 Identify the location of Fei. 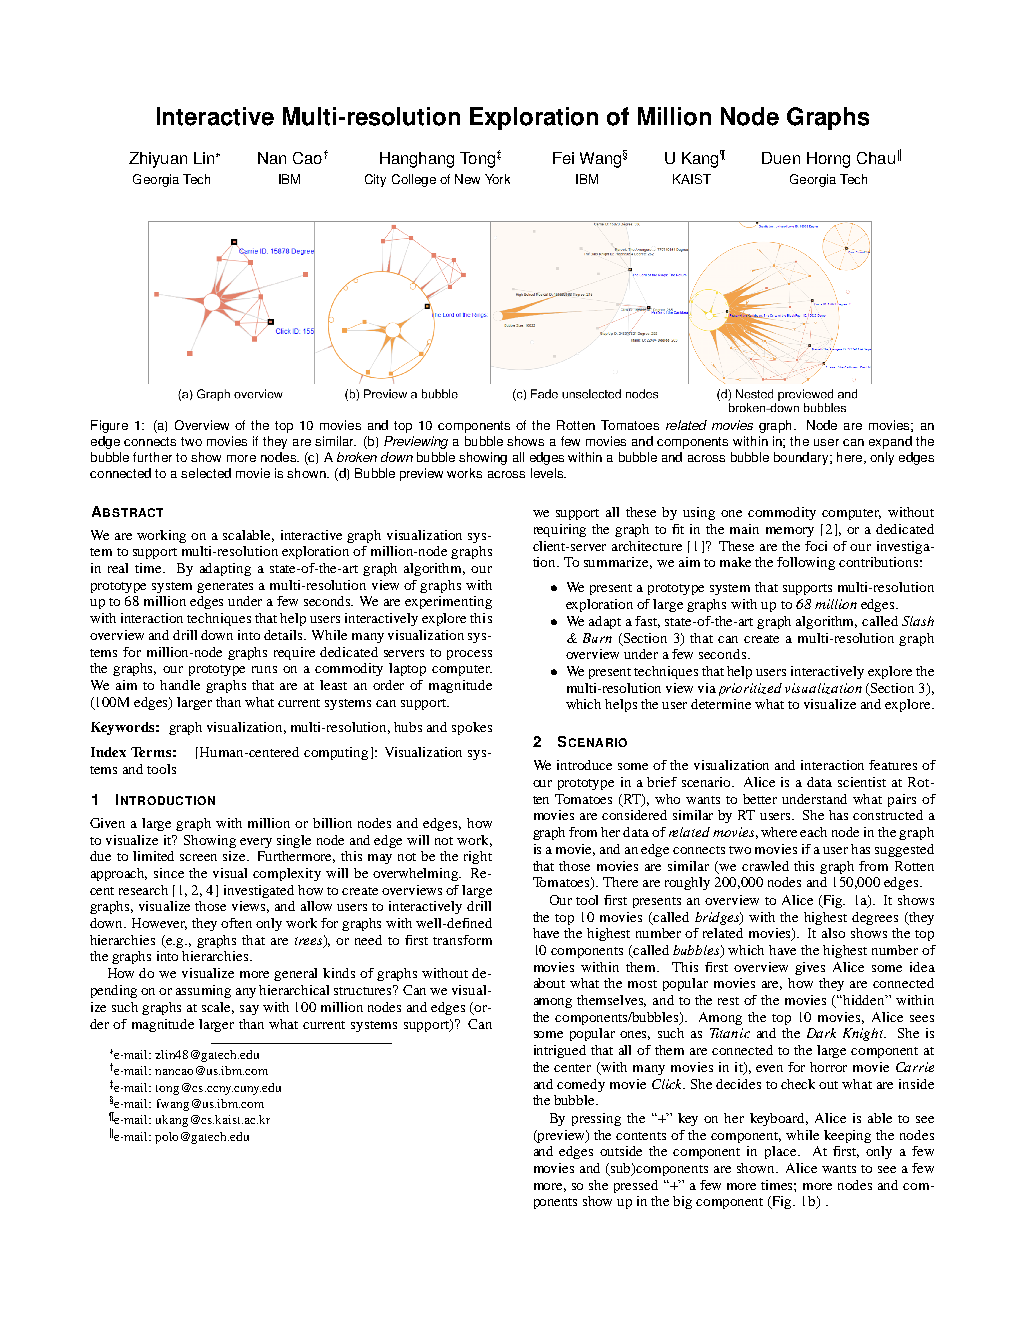
(563, 158).
